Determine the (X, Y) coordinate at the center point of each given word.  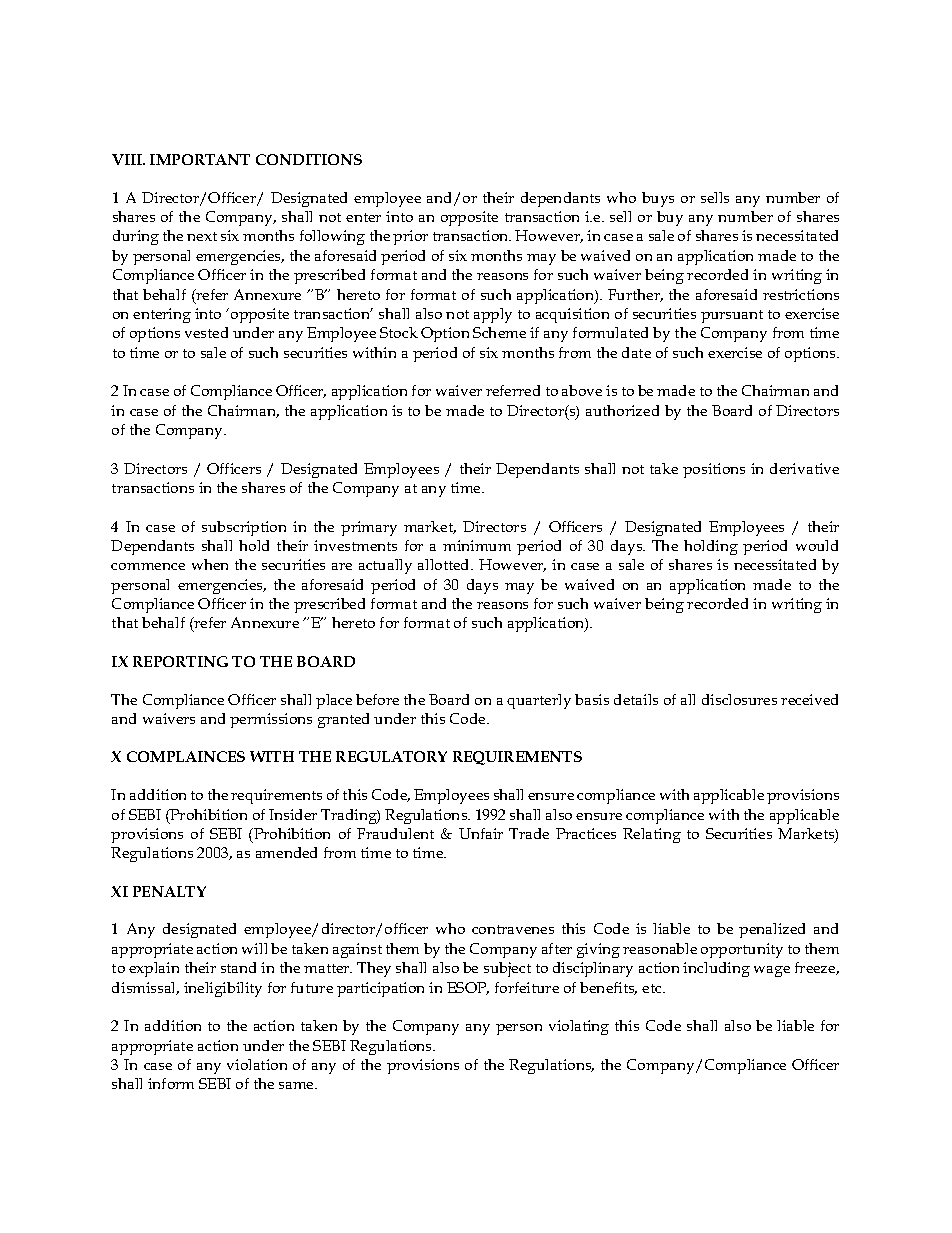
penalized (772, 930)
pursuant (732, 316)
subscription (244, 528)
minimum (477, 545)
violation (257, 1064)
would (817, 545)
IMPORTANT (200, 159)
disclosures (739, 699)
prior (410, 237)
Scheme (499, 332)
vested (206, 332)
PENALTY (169, 891)
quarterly (539, 701)
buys (658, 199)
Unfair (481, 833)
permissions (271, 720)
